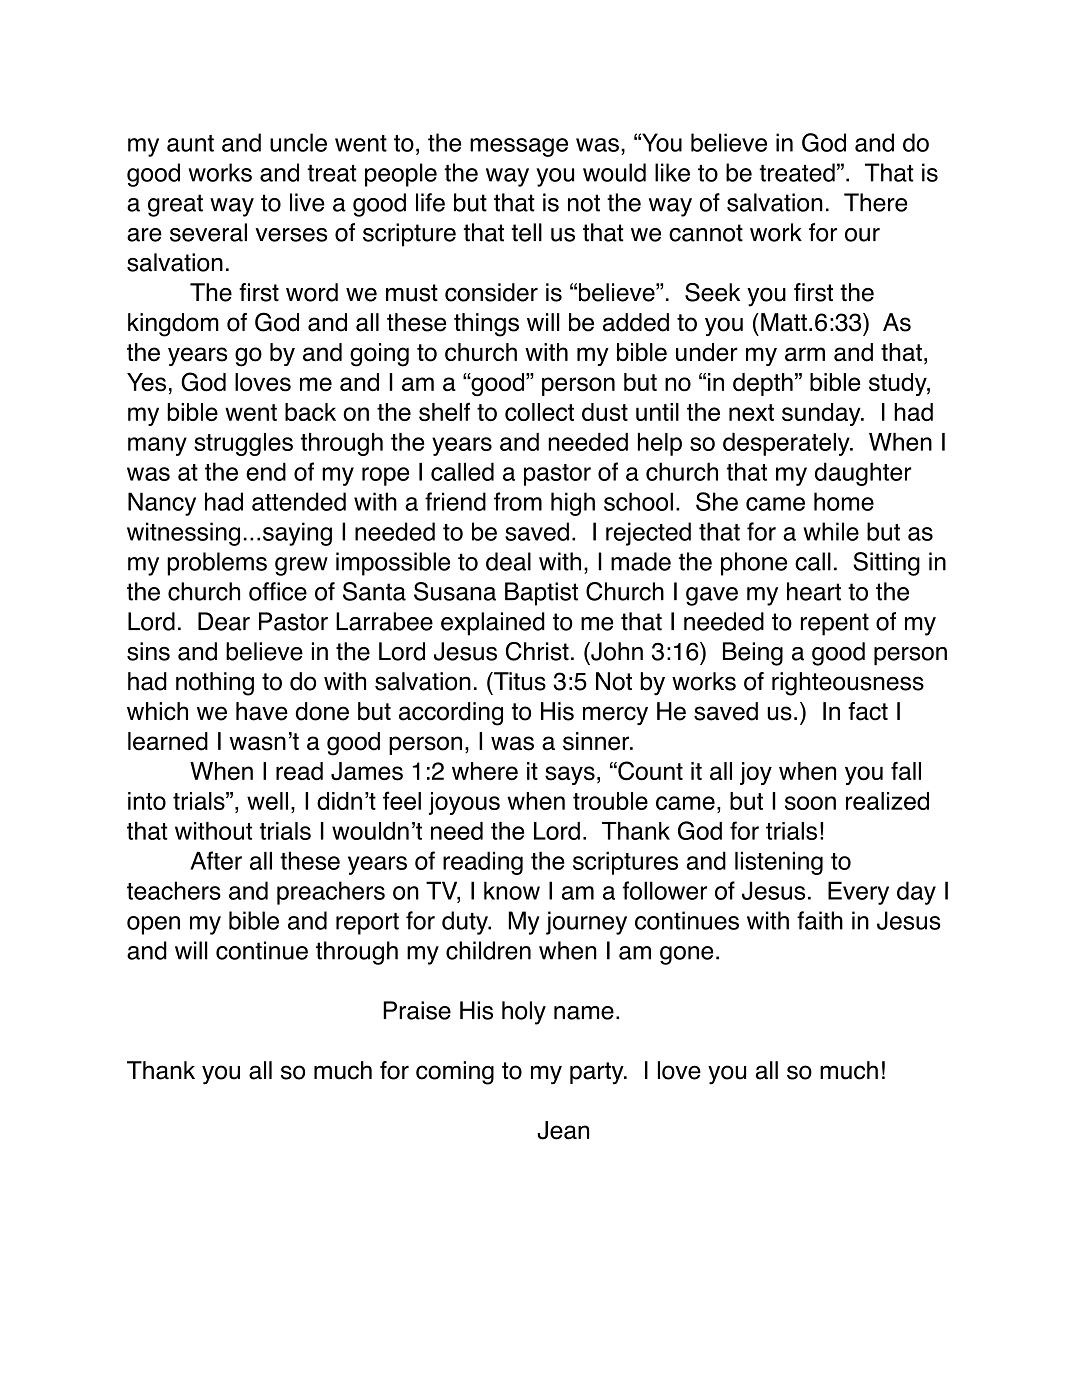 Image resolution: width=1077 pixels, height=1394 pixels. Describe the element at coordinates (835, 624) in the page. I see `repent` at that location.
